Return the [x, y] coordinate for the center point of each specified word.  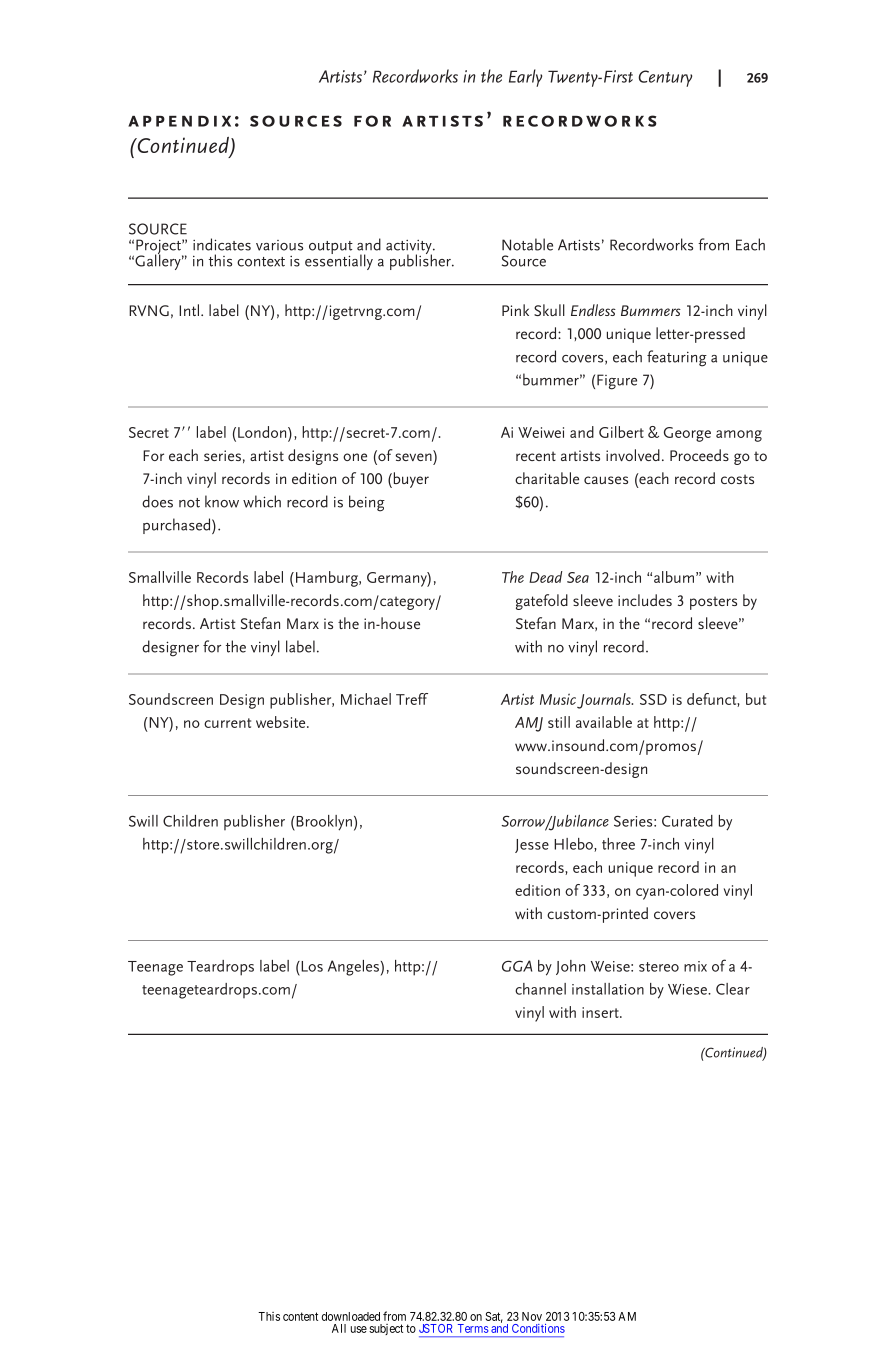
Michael [366, 699]
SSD [653, 699]
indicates [222, 244]
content [300, 1316]
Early [525, 78]
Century [665, 78]
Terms [473, 1328]
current [227, 723]
